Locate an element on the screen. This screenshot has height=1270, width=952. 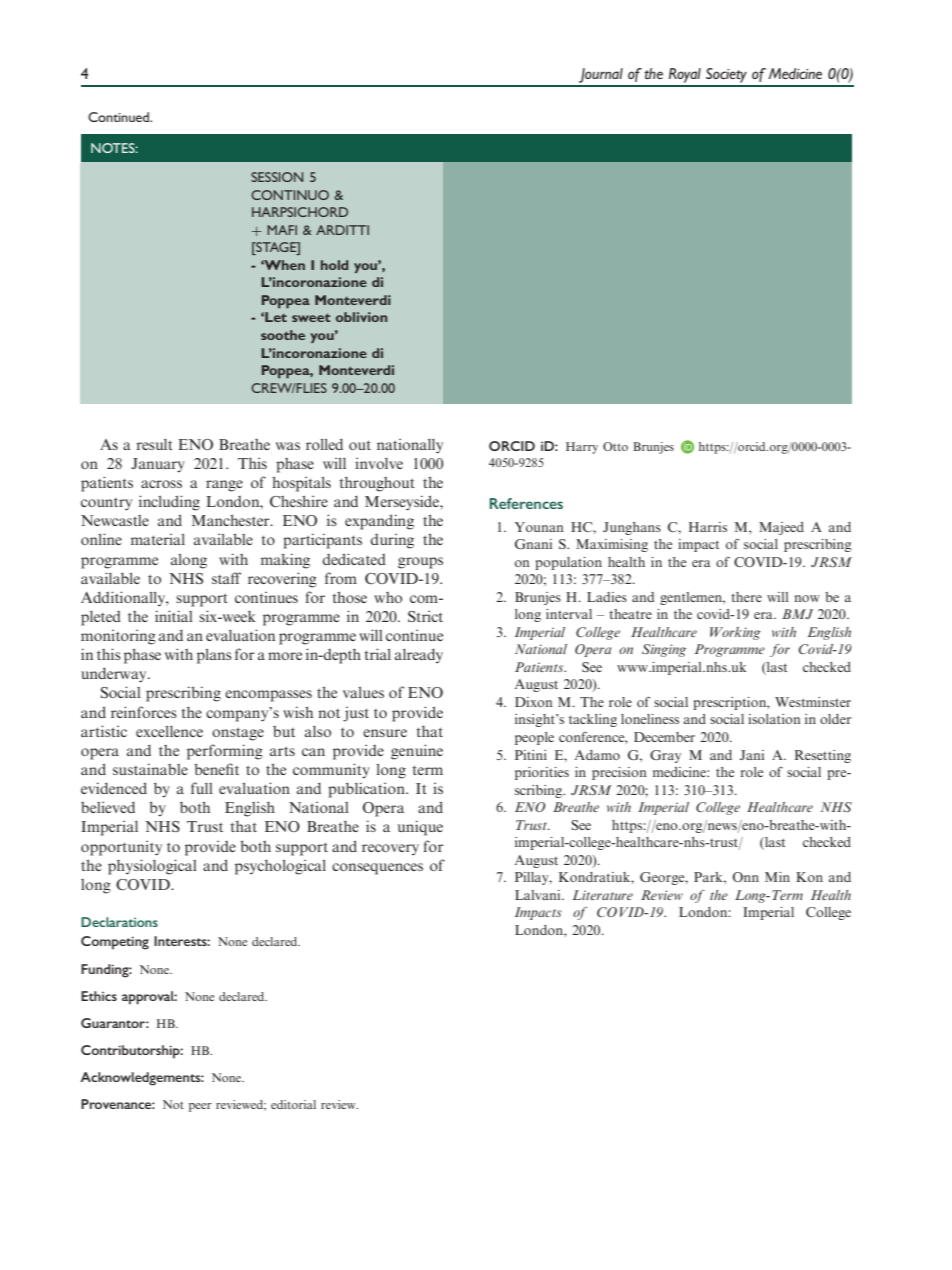
Otto is located at coordinates (615, 446).
